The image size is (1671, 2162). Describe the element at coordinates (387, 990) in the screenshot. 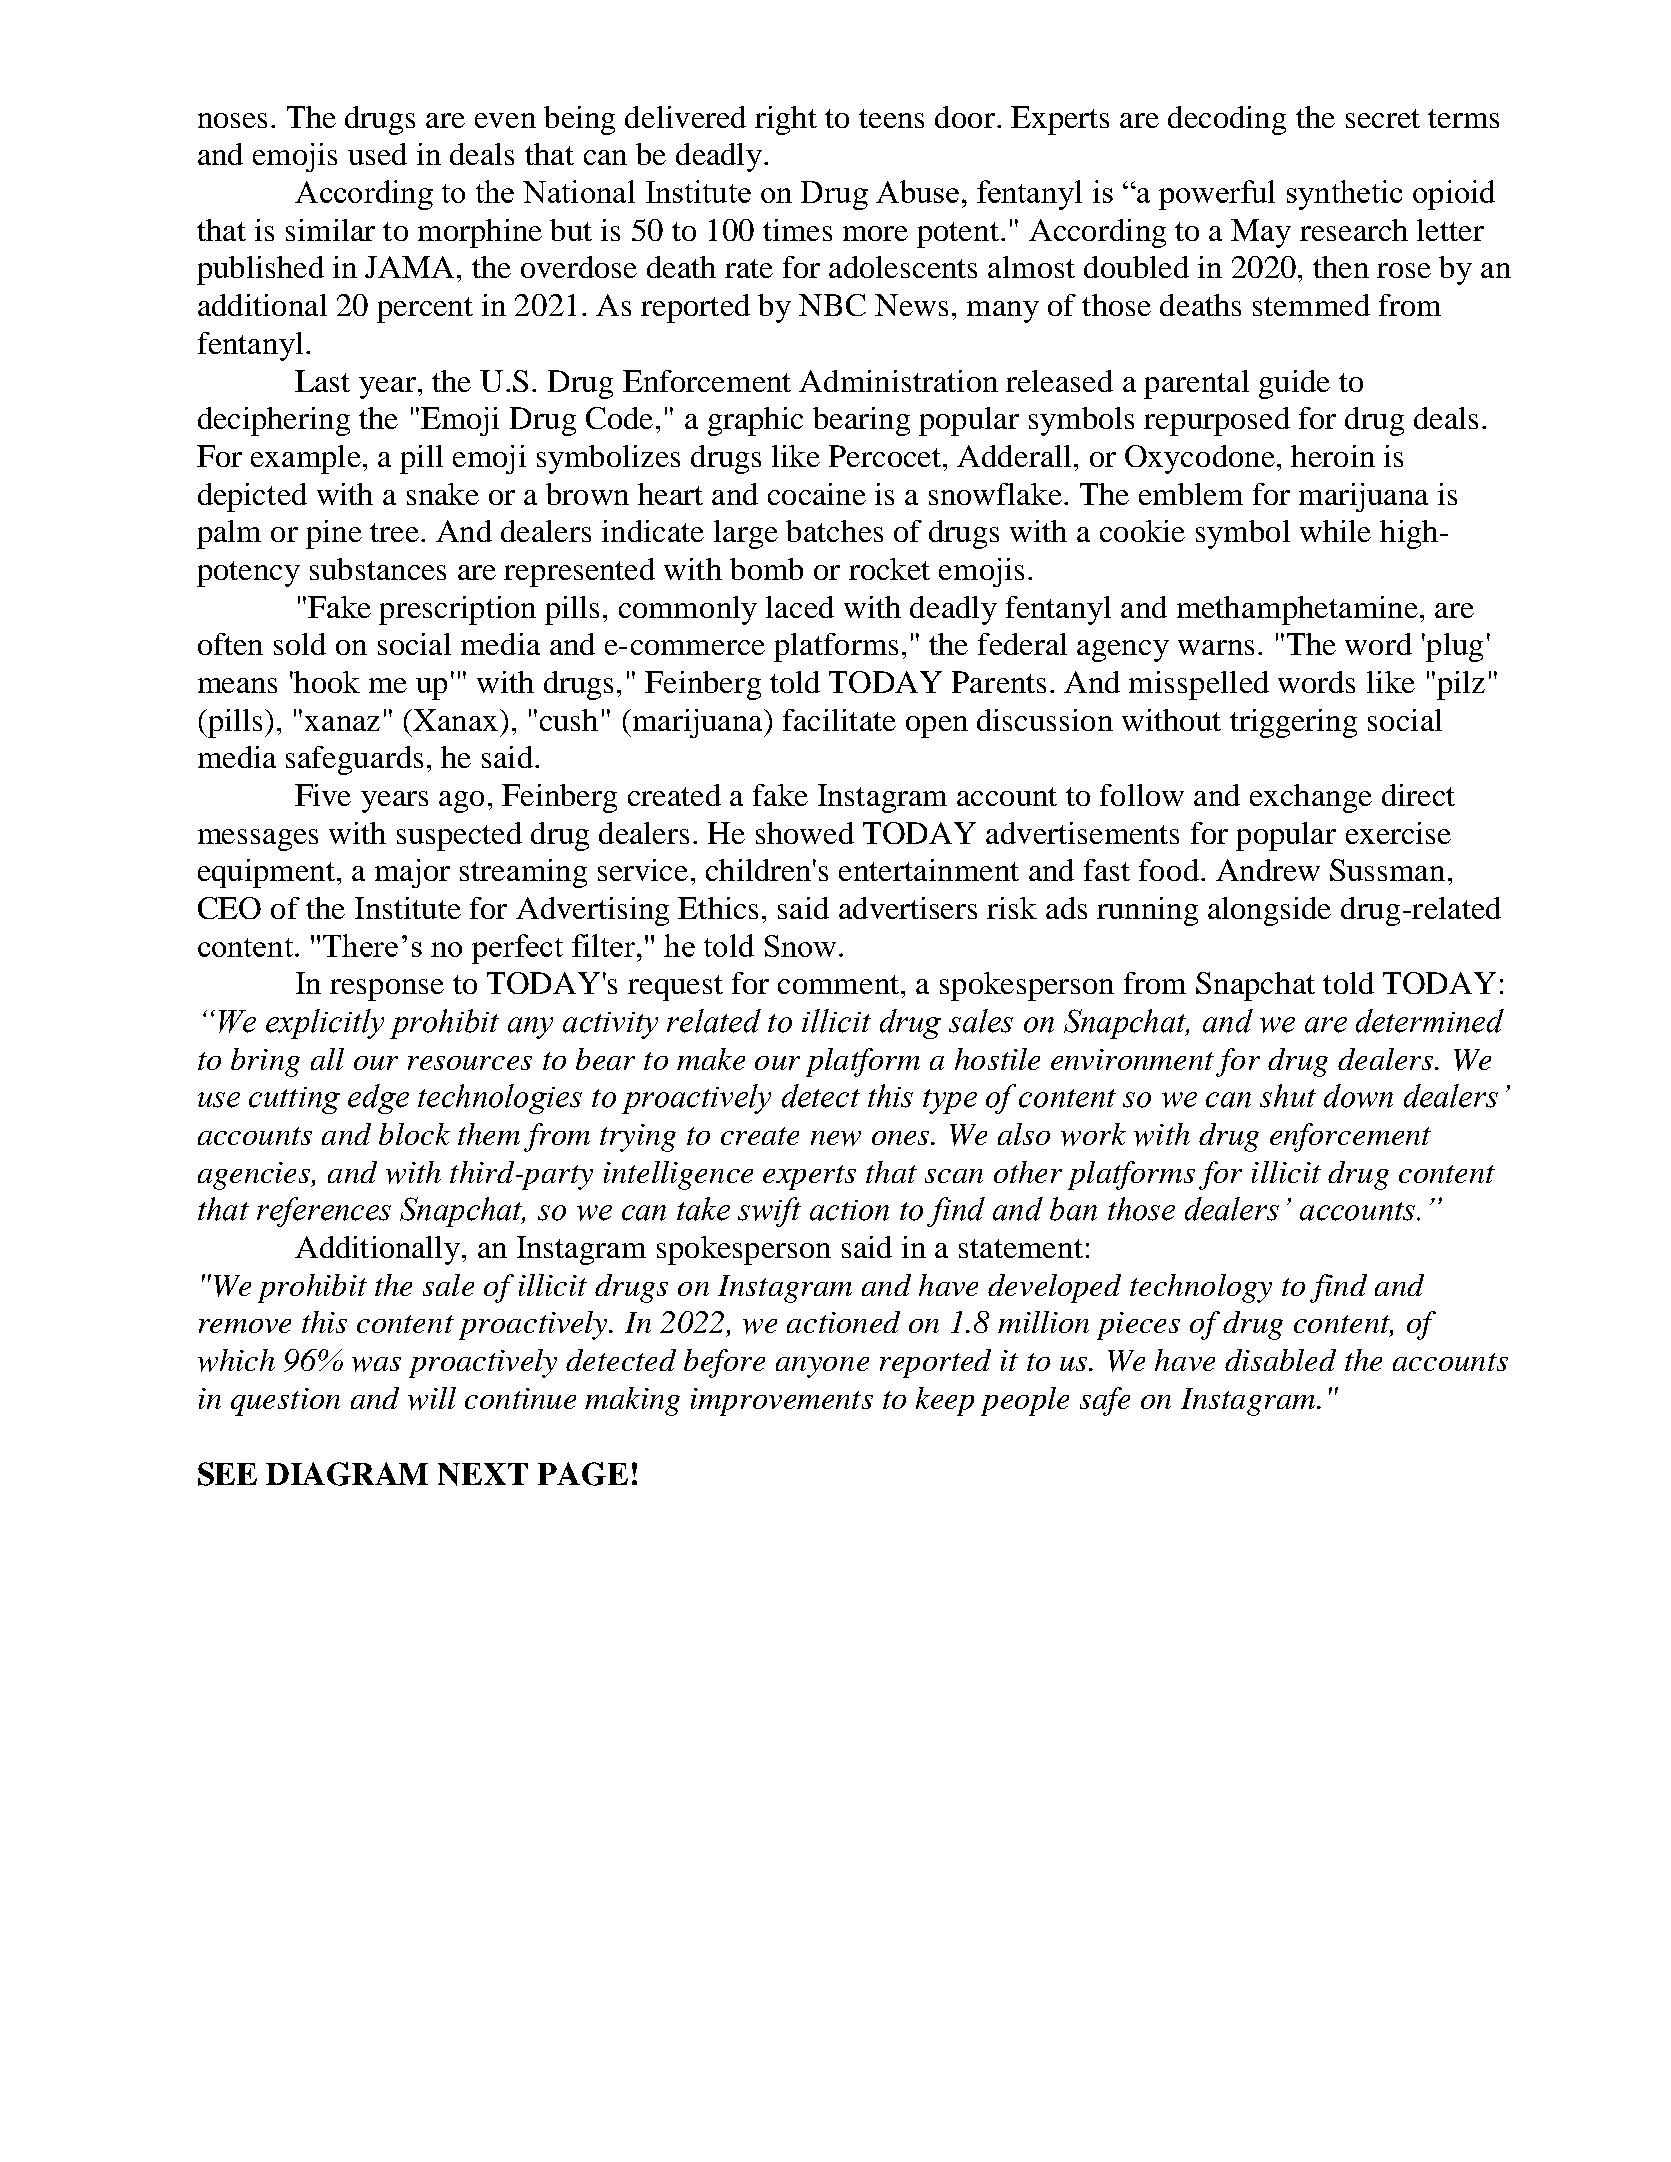

I see `response` at that location.
